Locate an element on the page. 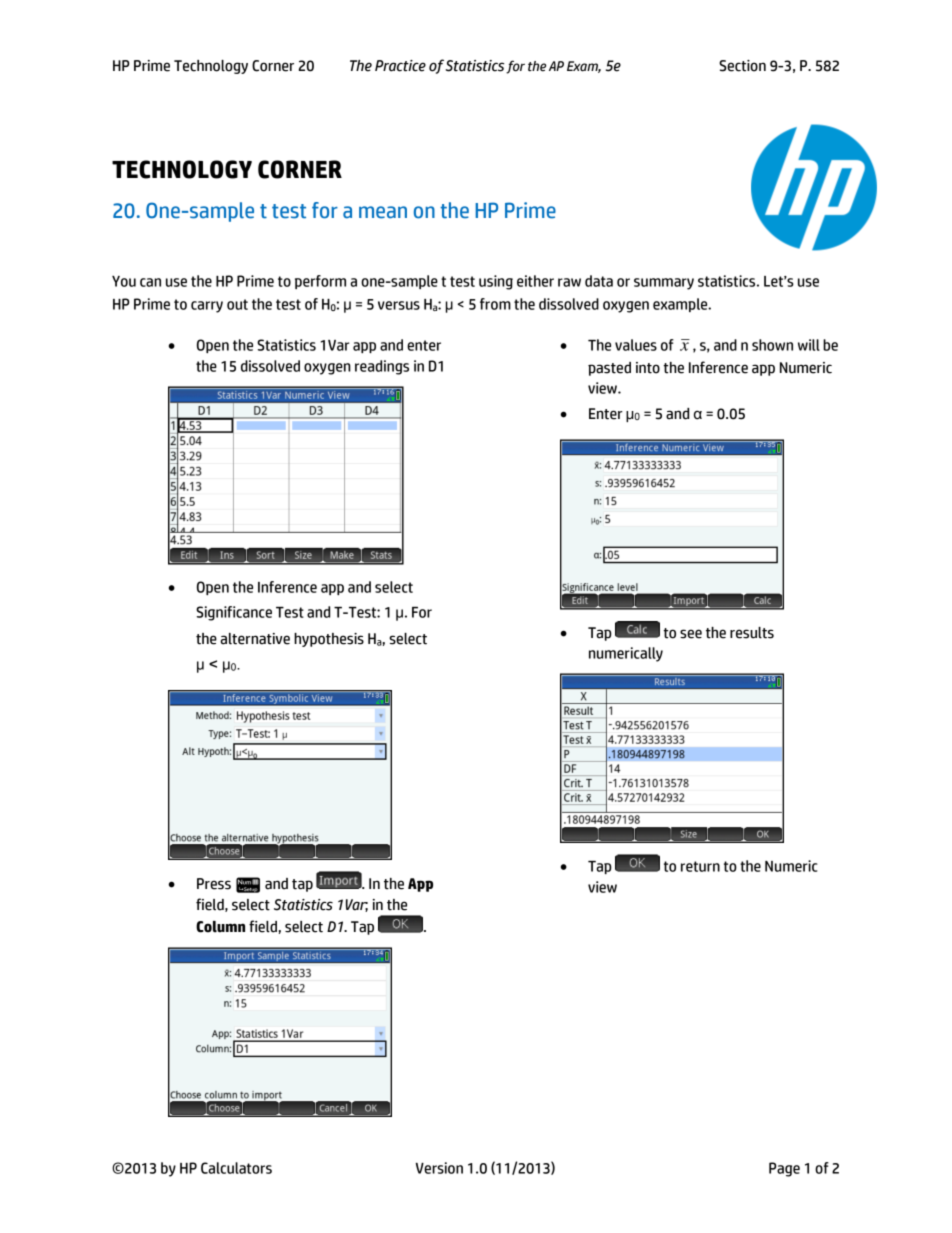  Section is located at coordinates (742, 66).
